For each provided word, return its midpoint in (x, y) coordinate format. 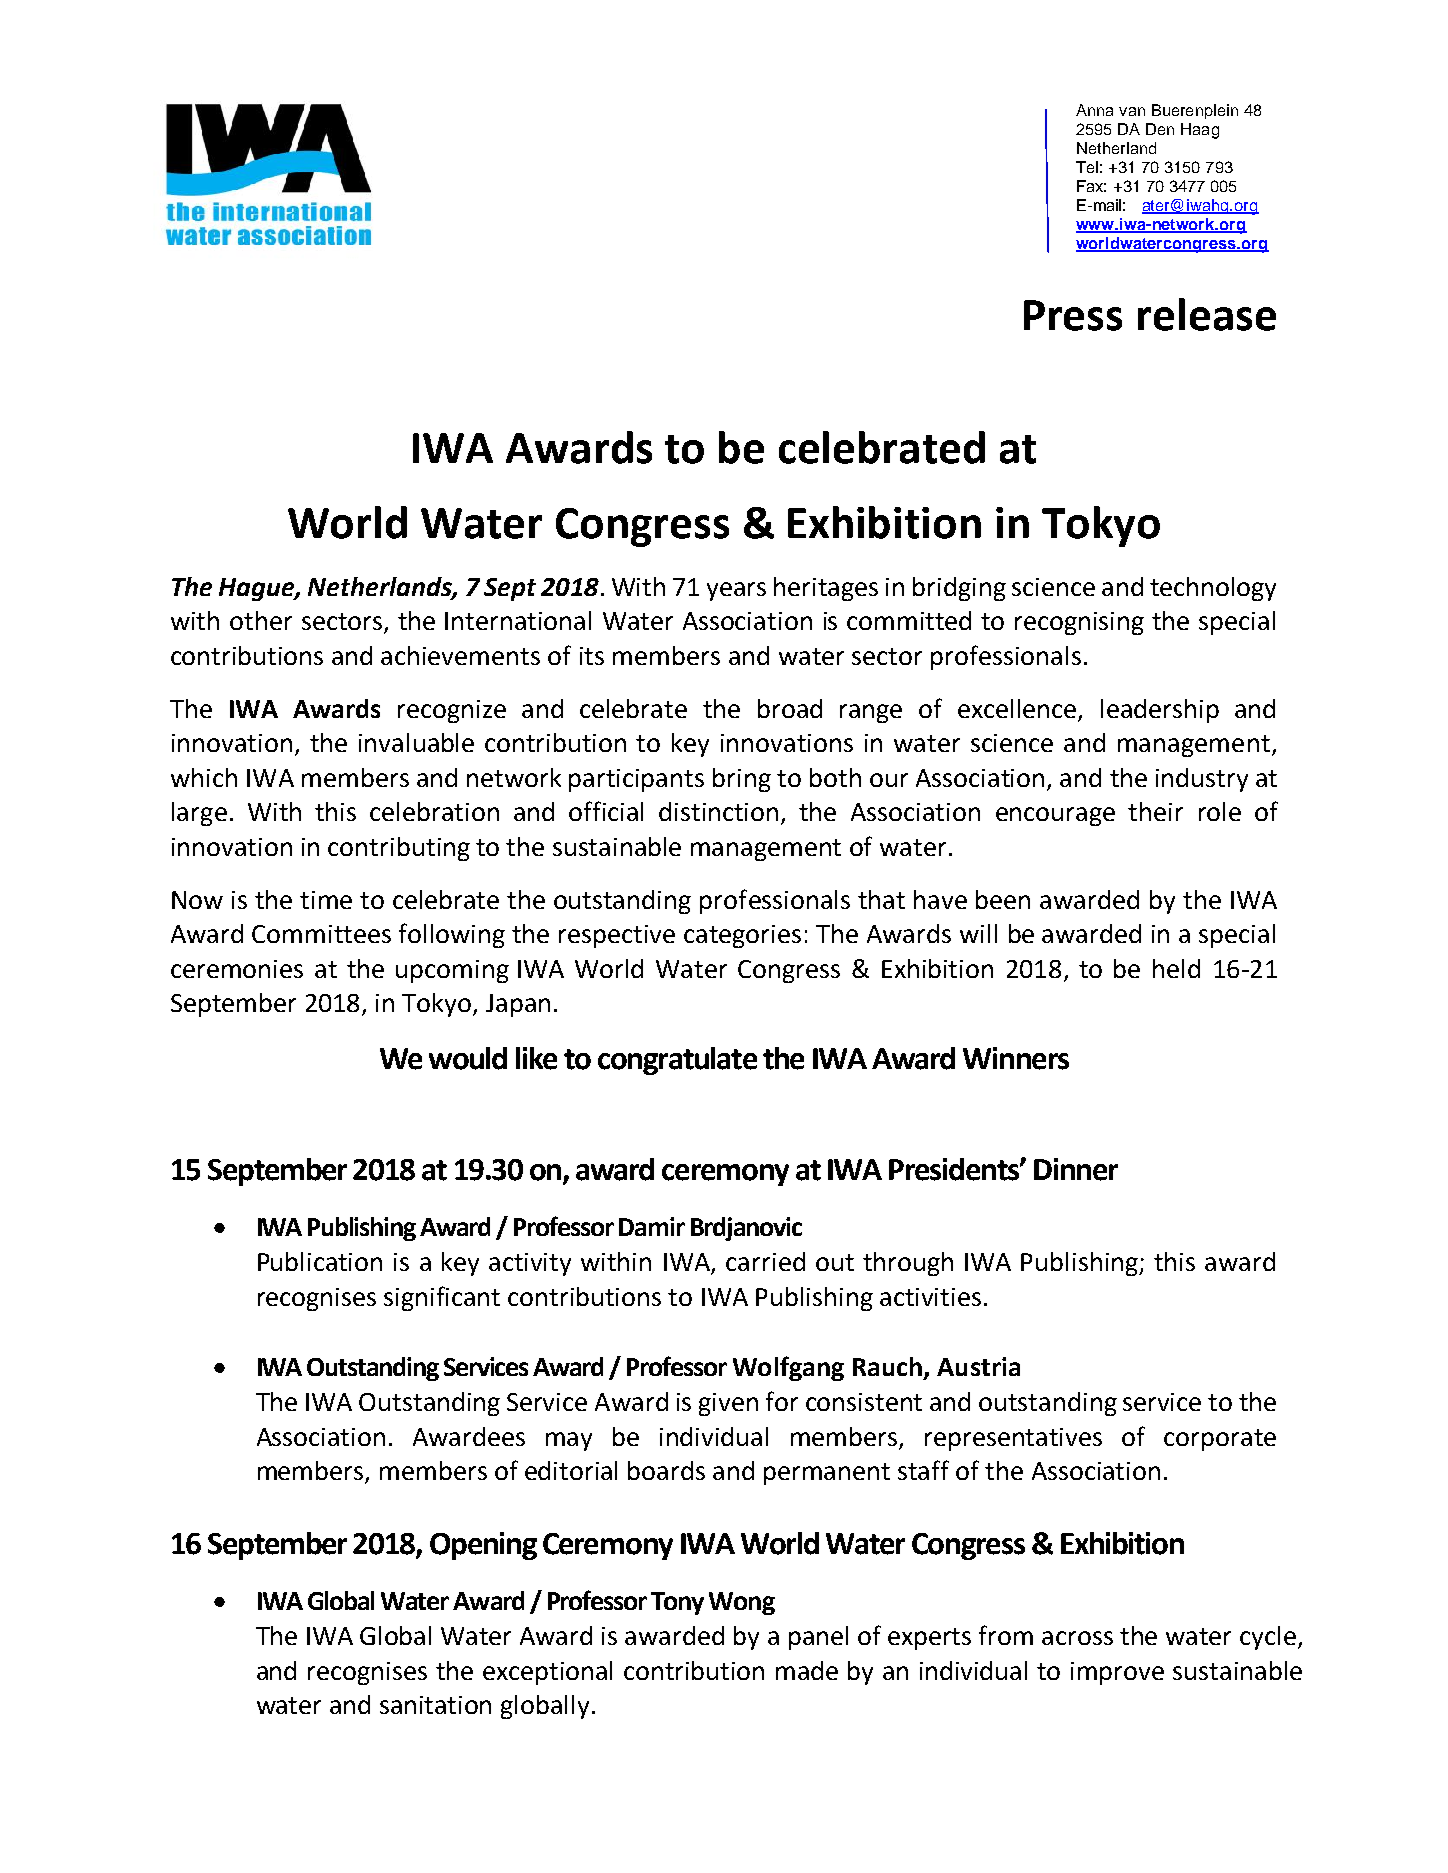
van (1132, 111)
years (736, 591)
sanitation (435, 1705)
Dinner (1076, 1169)
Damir (652, 1226)
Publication (320, 1261)
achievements (460, 655)
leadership (1160, 711)
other (261, 620)
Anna (1094, 110)
